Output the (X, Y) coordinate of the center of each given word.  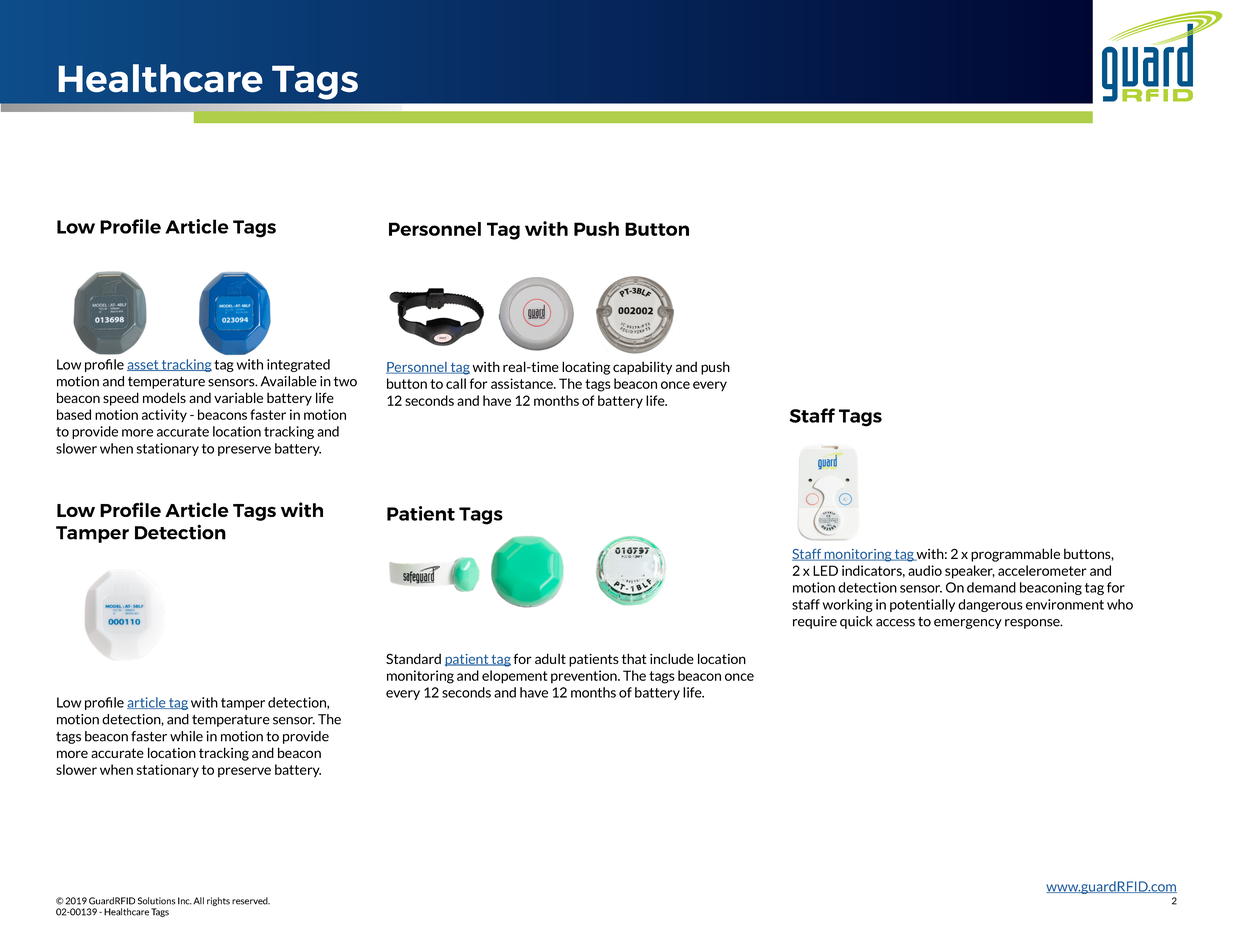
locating (586, 368)
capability (642, 368)
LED (825, 570)
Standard (413, 658)
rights (218, 901)
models (164, 397)
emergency (968, 624)
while (186, 736)
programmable (1015, 555)
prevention (585, 677)
